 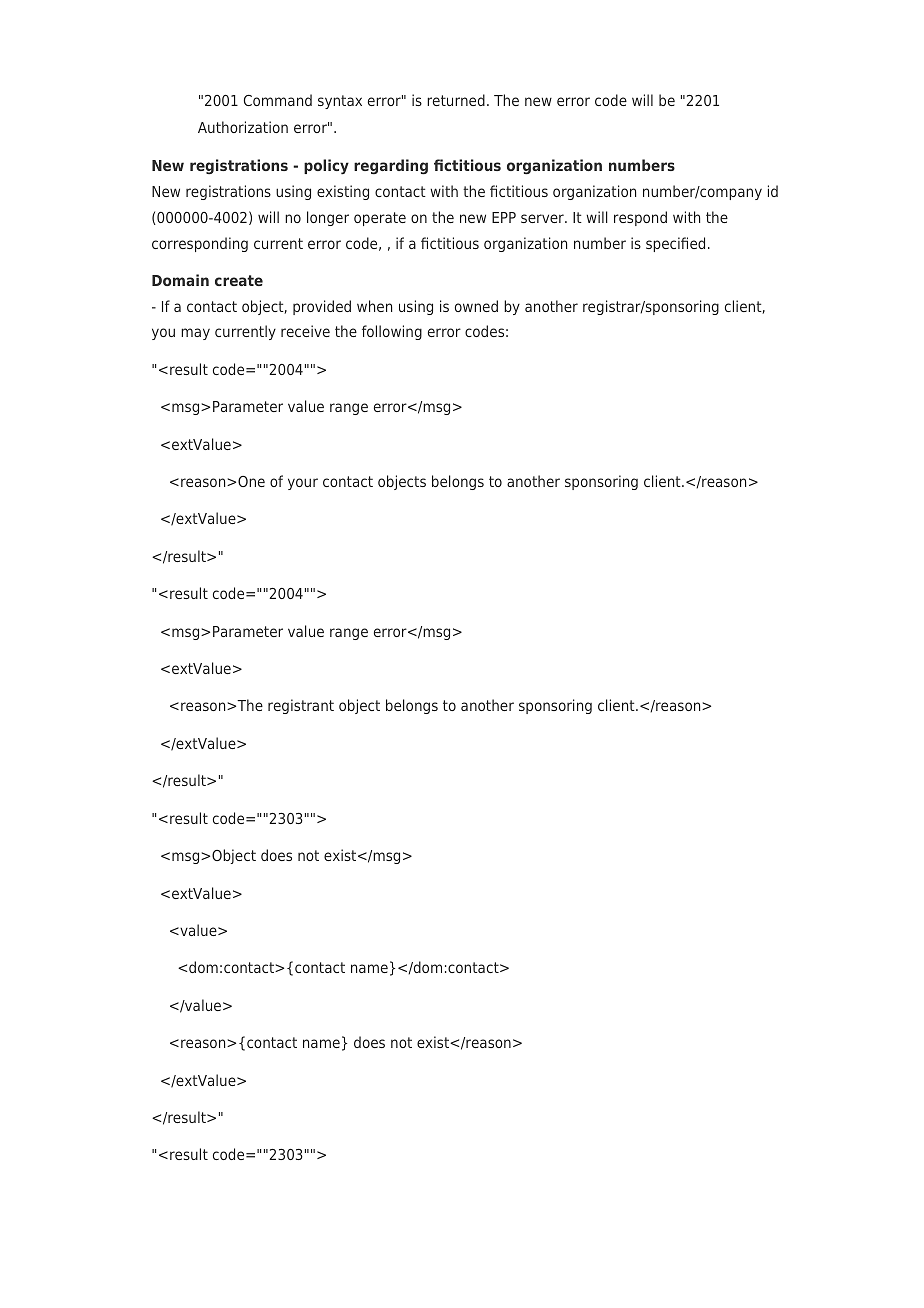 What do you see at coordinates (301, 706) in the image?
I see `registrant` at bounding box center [301, 706].
